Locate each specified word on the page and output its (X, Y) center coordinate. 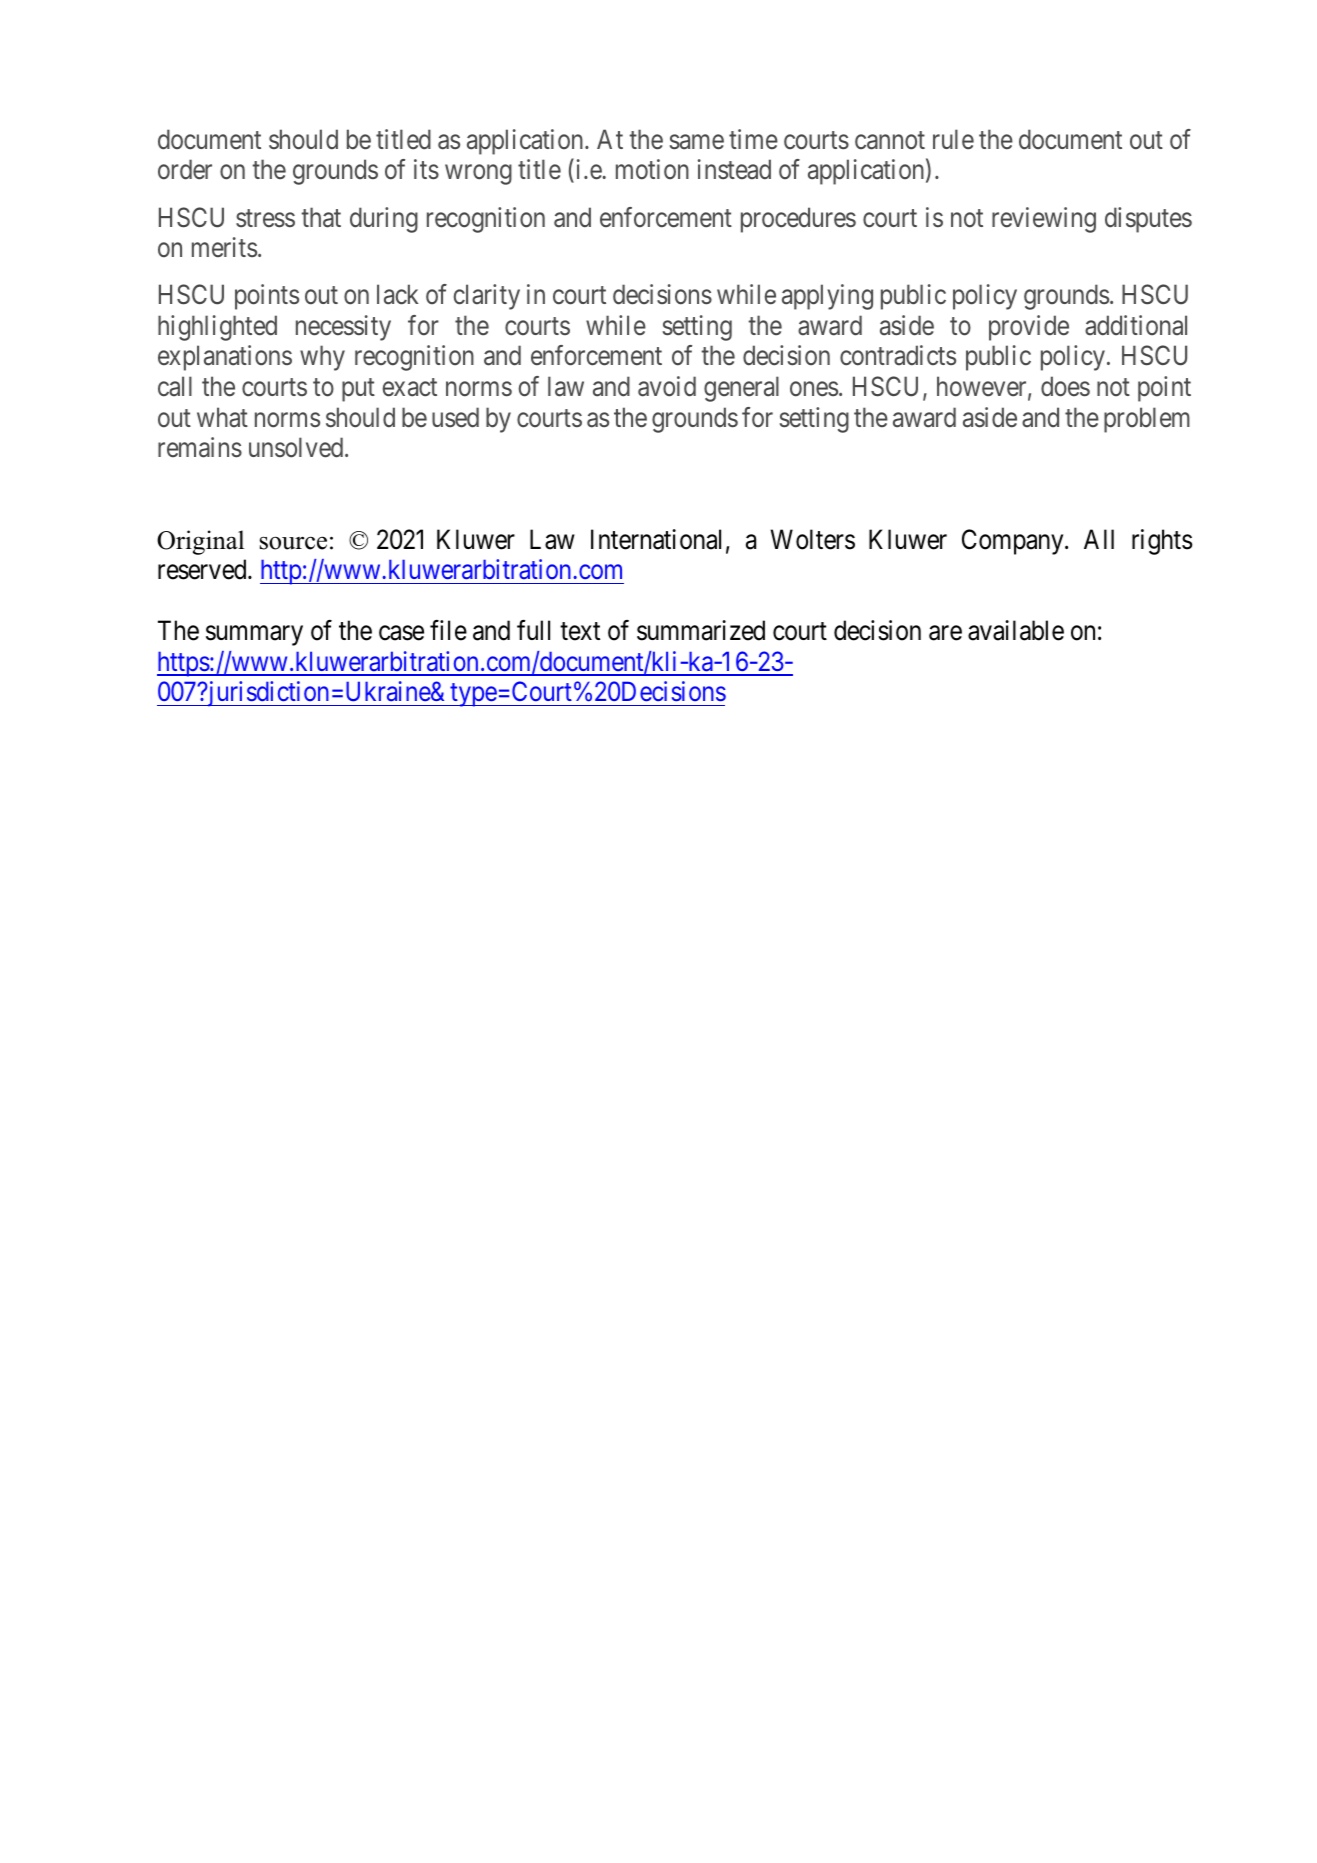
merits (224, 247)
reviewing (1044, 220)
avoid (667, 386)
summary (254, 636)
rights (1162, 542)
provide (1029, 328)
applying (827, 297)
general (741, 389)
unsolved (297, 447)
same (697, 142)
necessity (343, 328)
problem (1147, 420)
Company (1014, 542)
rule (953, 139)
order (185, 169)
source (293, 543)
